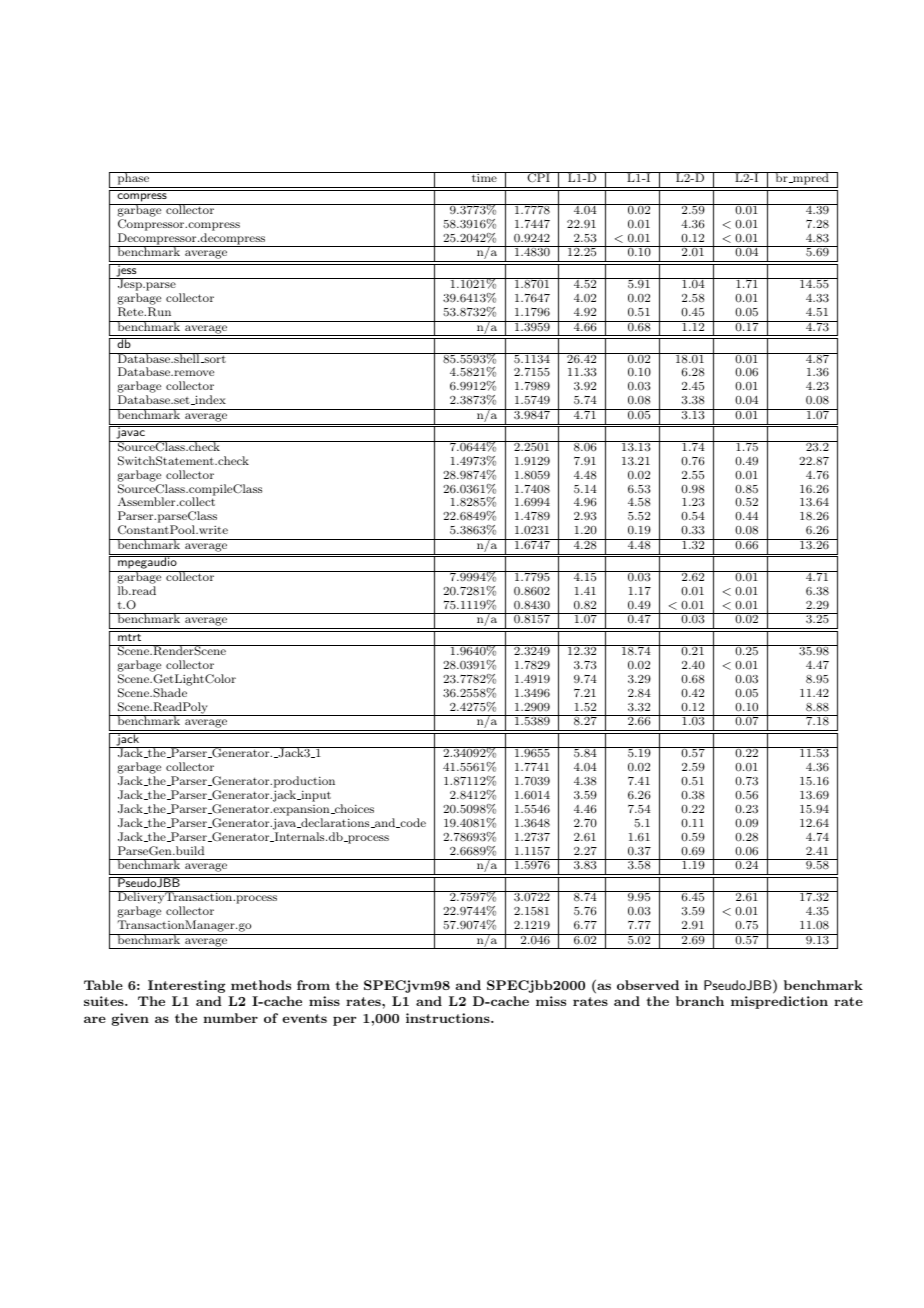  Describe the element at coordinates (353, 809) in the screenshot. I see `choices` at that location.
